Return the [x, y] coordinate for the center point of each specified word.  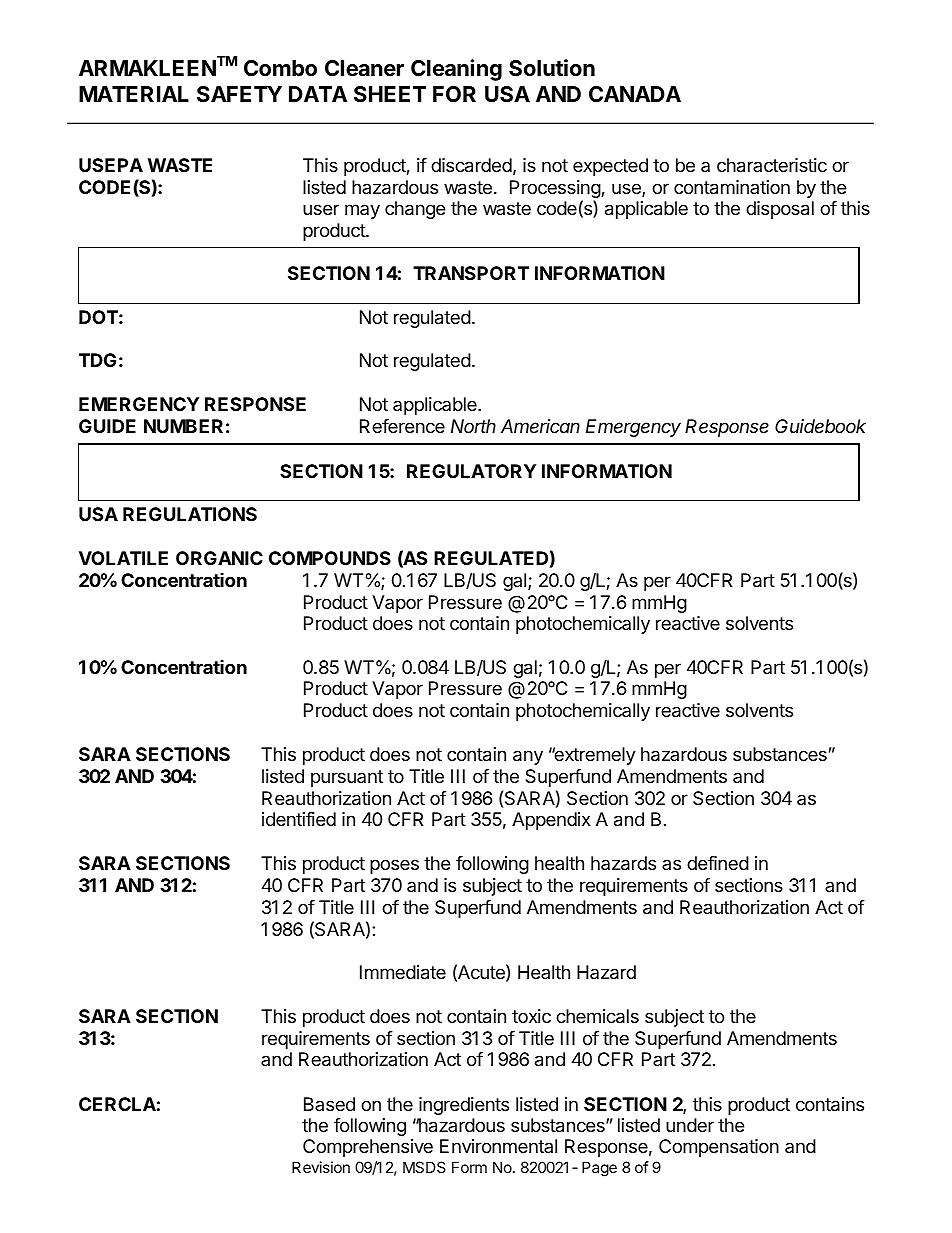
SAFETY [239, 94]
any [528, 757]
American [540, 426]
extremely [594, 756]
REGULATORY [471, 471]
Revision [321, 1167]
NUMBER [183, 426]
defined [718, 863]
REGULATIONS [190, 514]
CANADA [635, 94]
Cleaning [456, 70]
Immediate [403, 972]
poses [394, 866]
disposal [780, 210]
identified [299, 819]
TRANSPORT [471, 273]
